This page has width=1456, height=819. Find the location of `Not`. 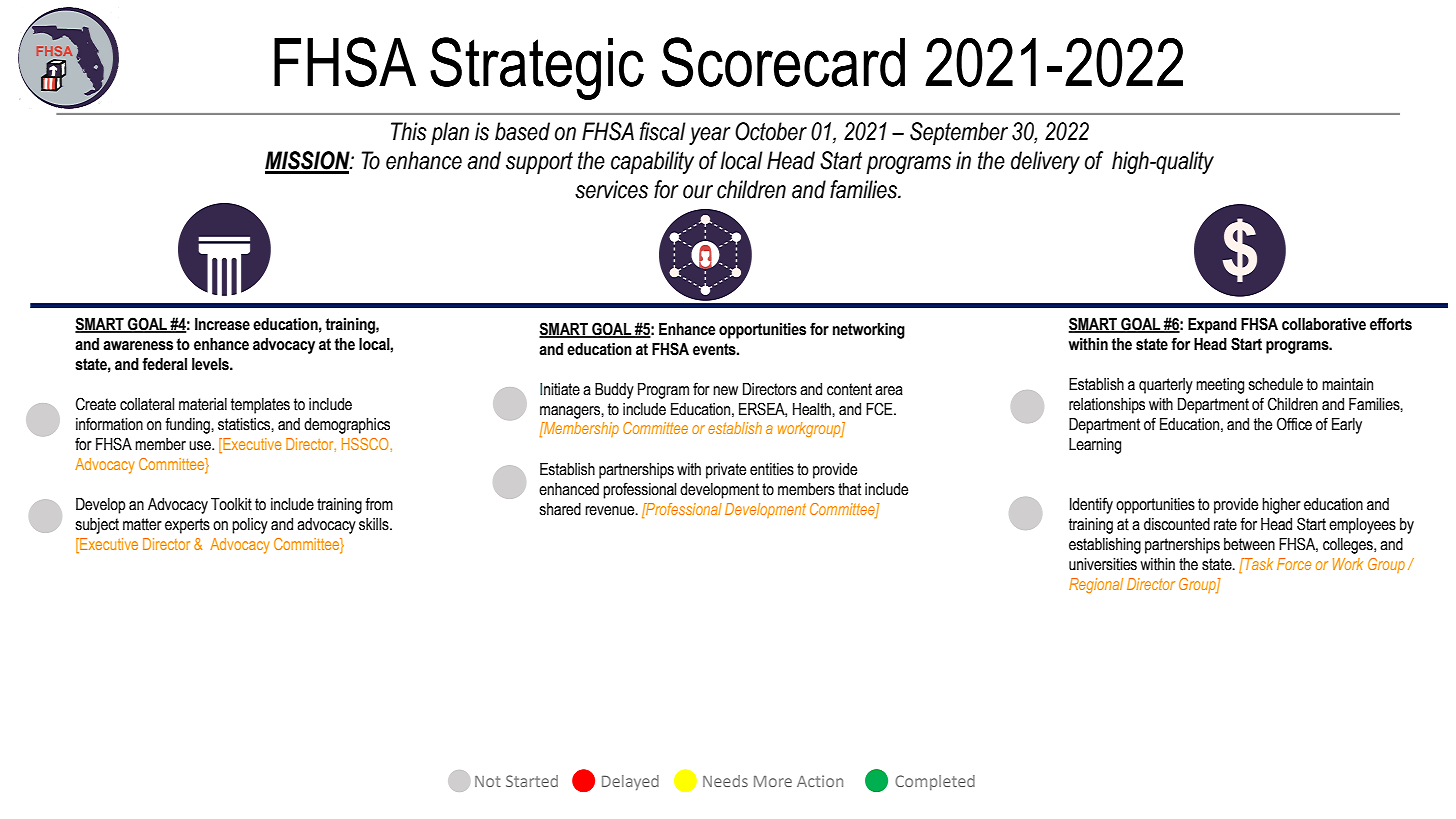

Not is located at coordinates (488, 781).
